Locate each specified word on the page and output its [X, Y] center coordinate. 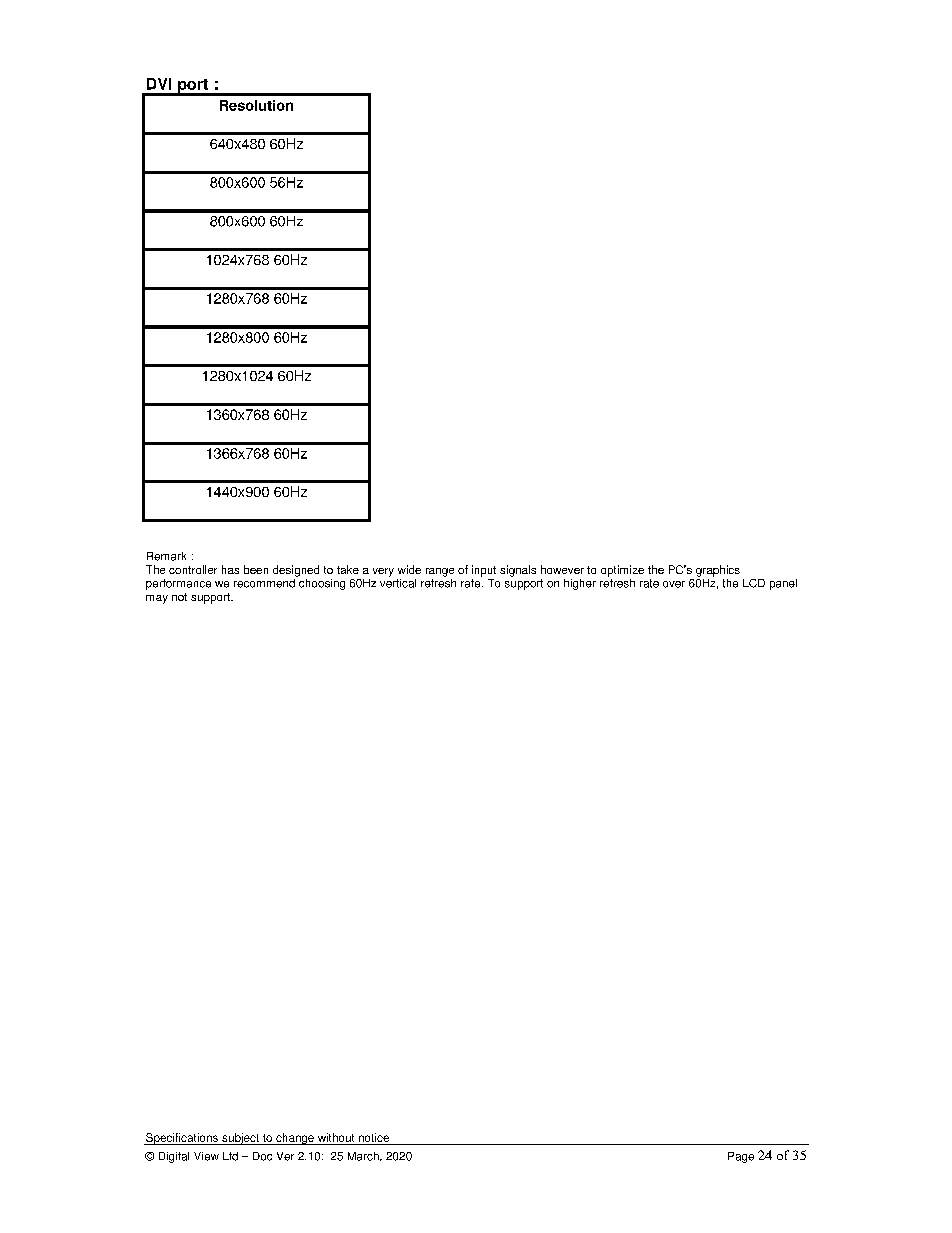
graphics [718, 571]
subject [240, 1139]
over [674, 584]
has [230, 569]
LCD [754, 583]
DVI [159, 84]
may [157, 599]
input [484, 571]
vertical [398, 582]
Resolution [256, 105]
